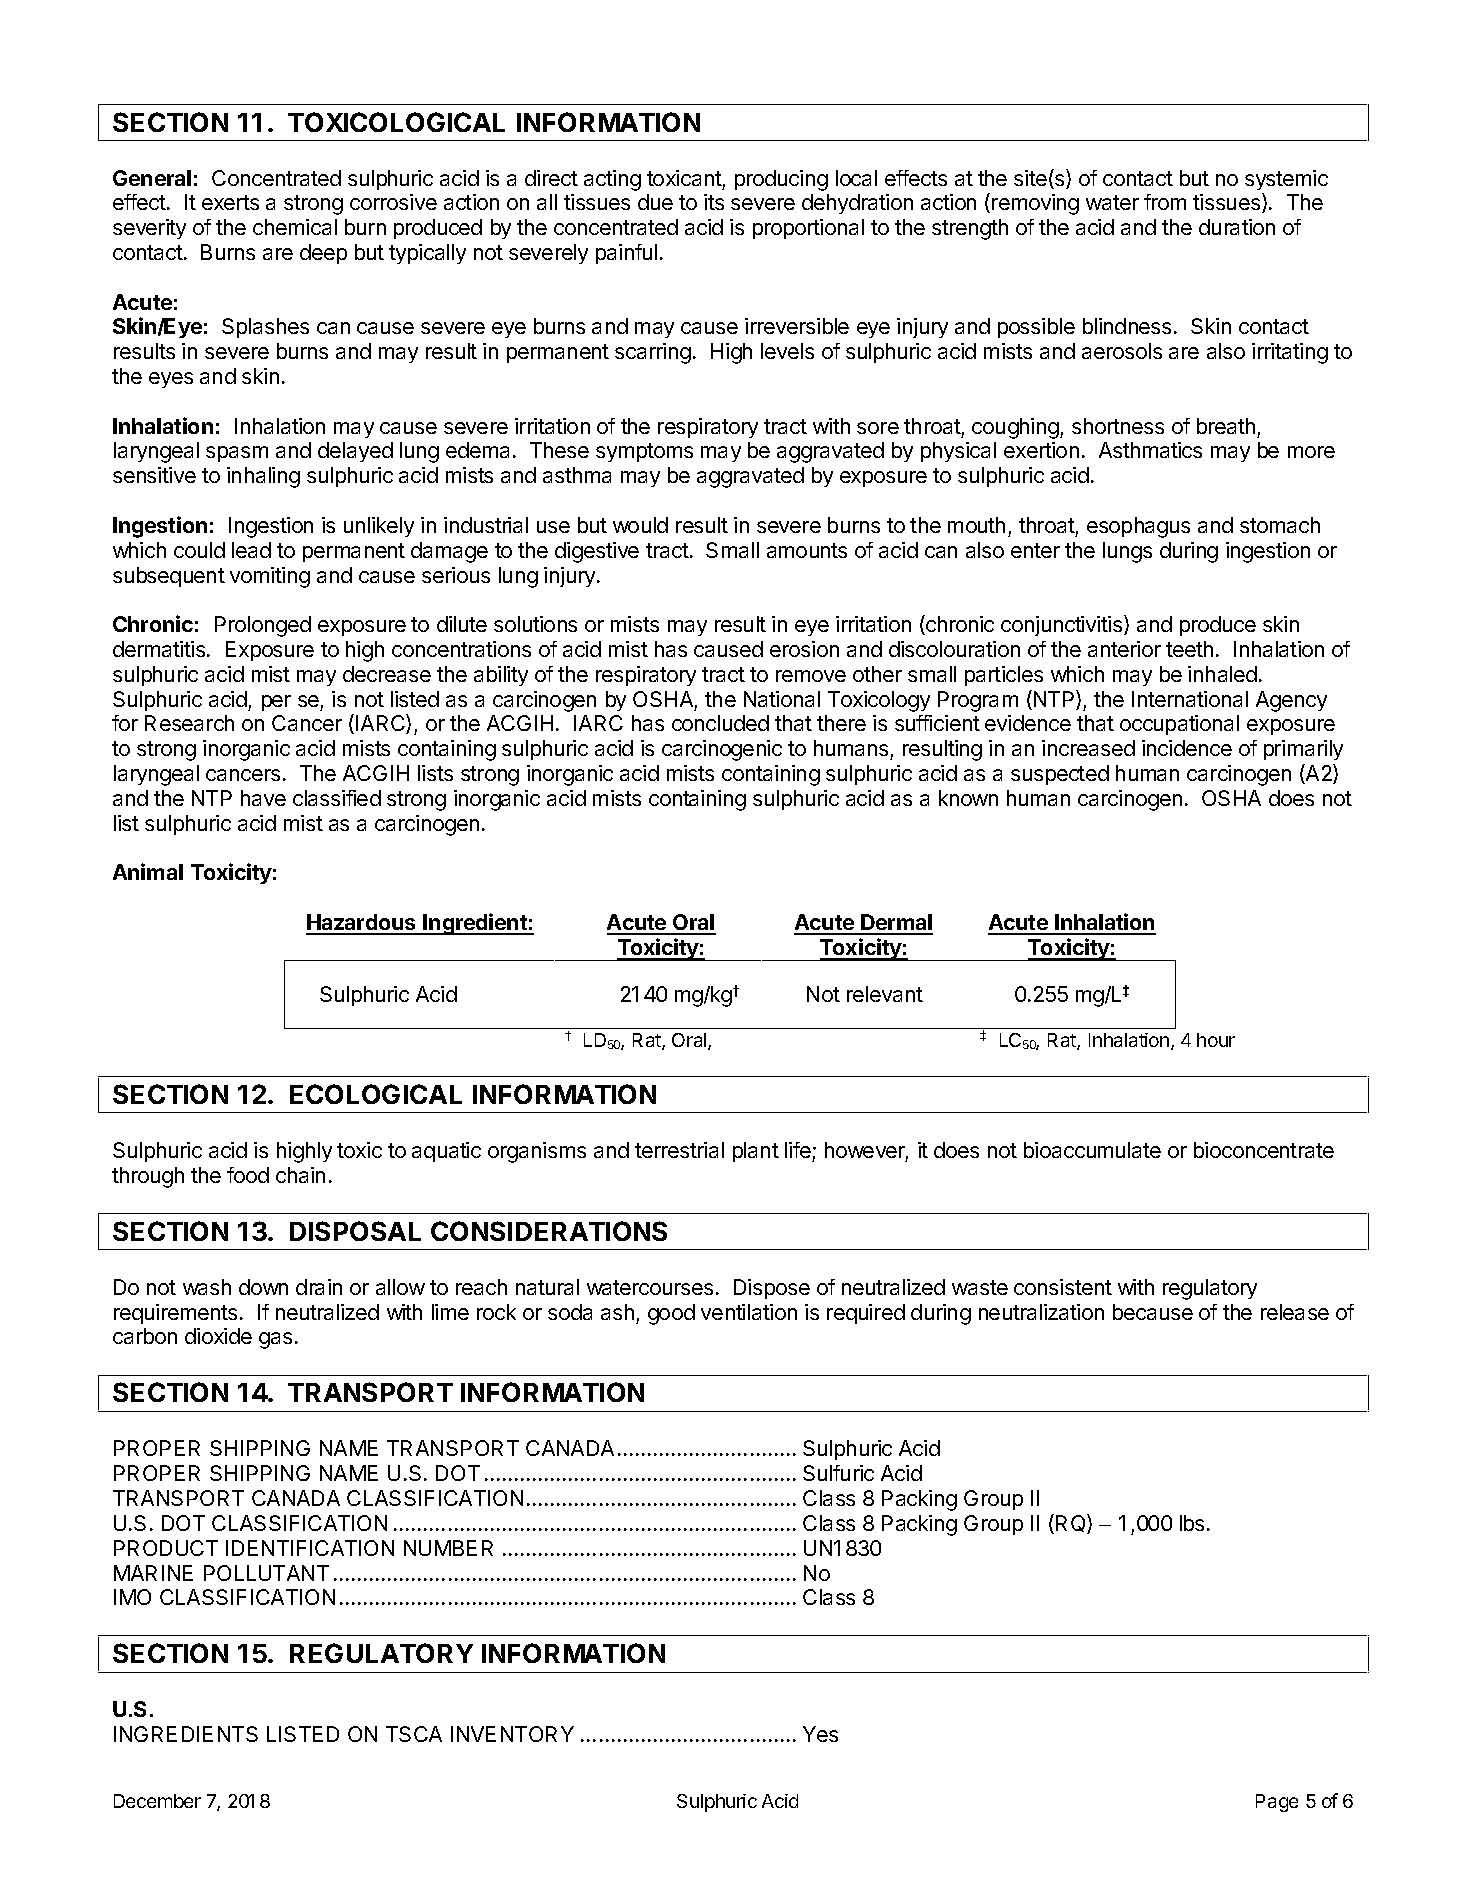 The width and height of the screenshot is (1467, 1899). Describe the element at coordinates (1192, 1523) in the screenshot. I see `lbs` at that location.
